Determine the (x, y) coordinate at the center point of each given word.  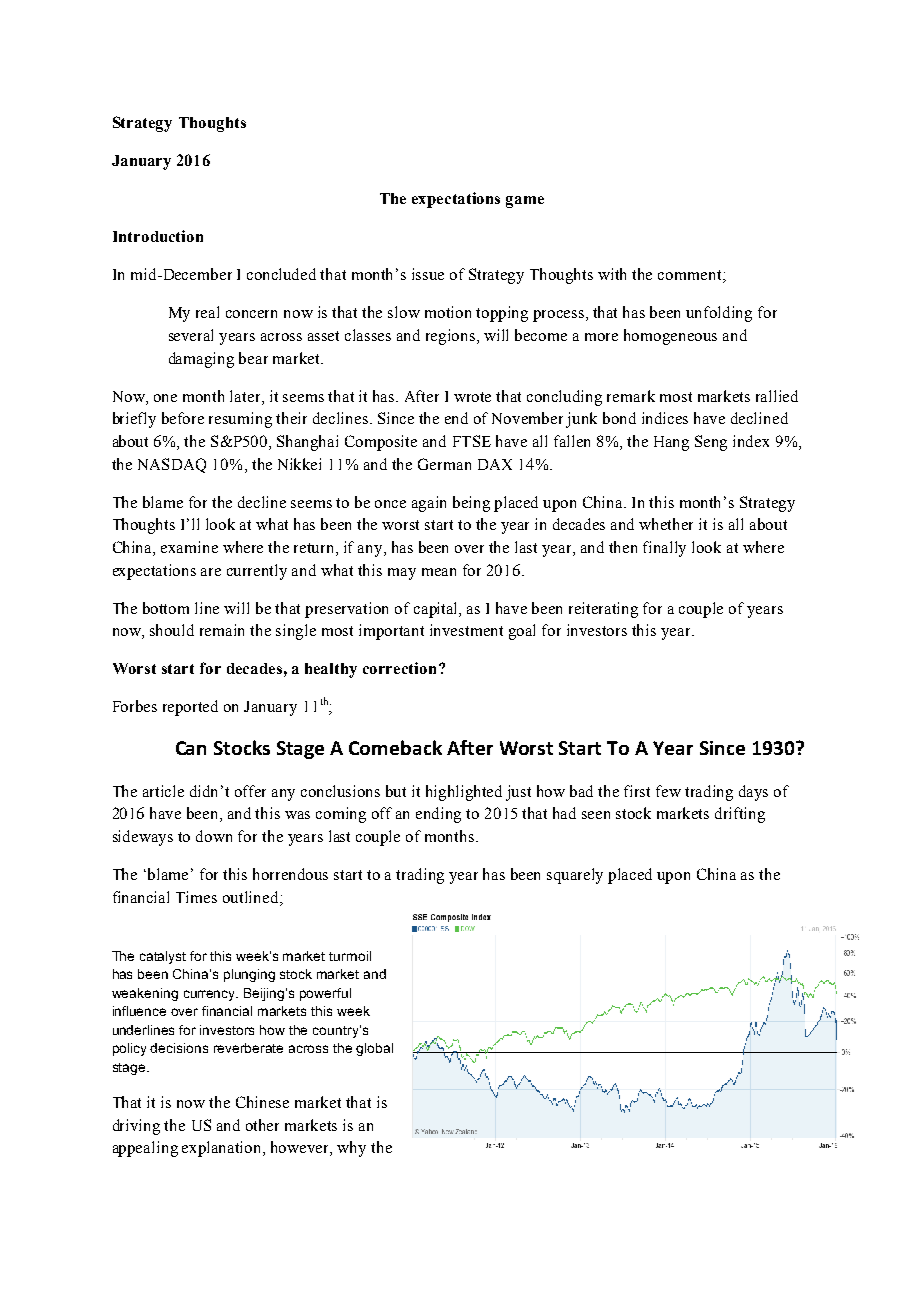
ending (438, 815)
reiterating (603, 610)
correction (399, 668)
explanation (223, 1149)
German (444, 464)
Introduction (158, 236)
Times (196, 897)
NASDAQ (172, 465)
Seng (711, 443)
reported (190, 708)
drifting (740, 815)
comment (691, 276)
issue (428, 274)
